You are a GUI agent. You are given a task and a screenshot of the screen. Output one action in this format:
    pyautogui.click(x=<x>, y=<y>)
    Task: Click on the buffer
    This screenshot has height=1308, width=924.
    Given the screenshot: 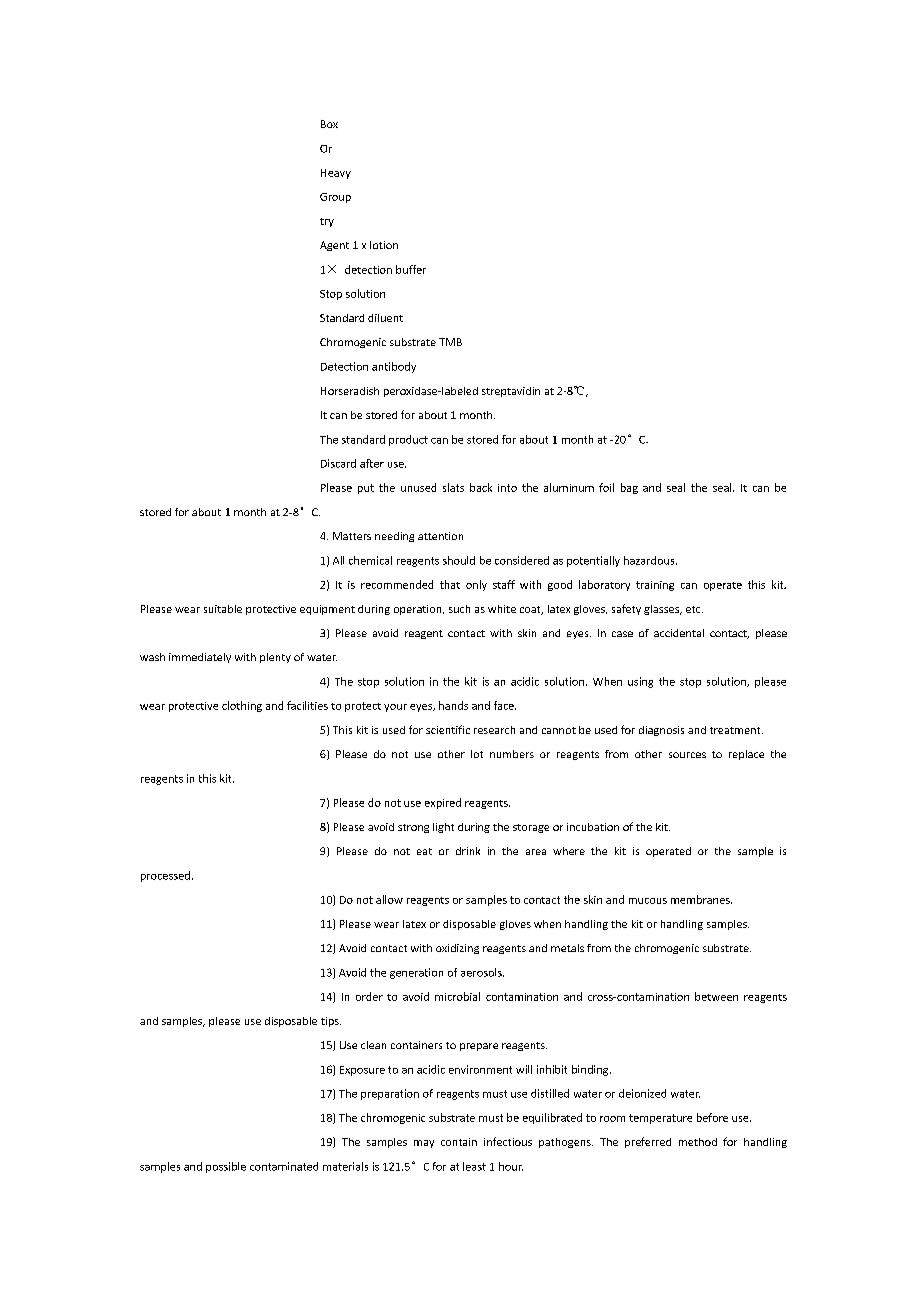 What is the action you would take?
    pyautogui.click(x=411, y=269)
